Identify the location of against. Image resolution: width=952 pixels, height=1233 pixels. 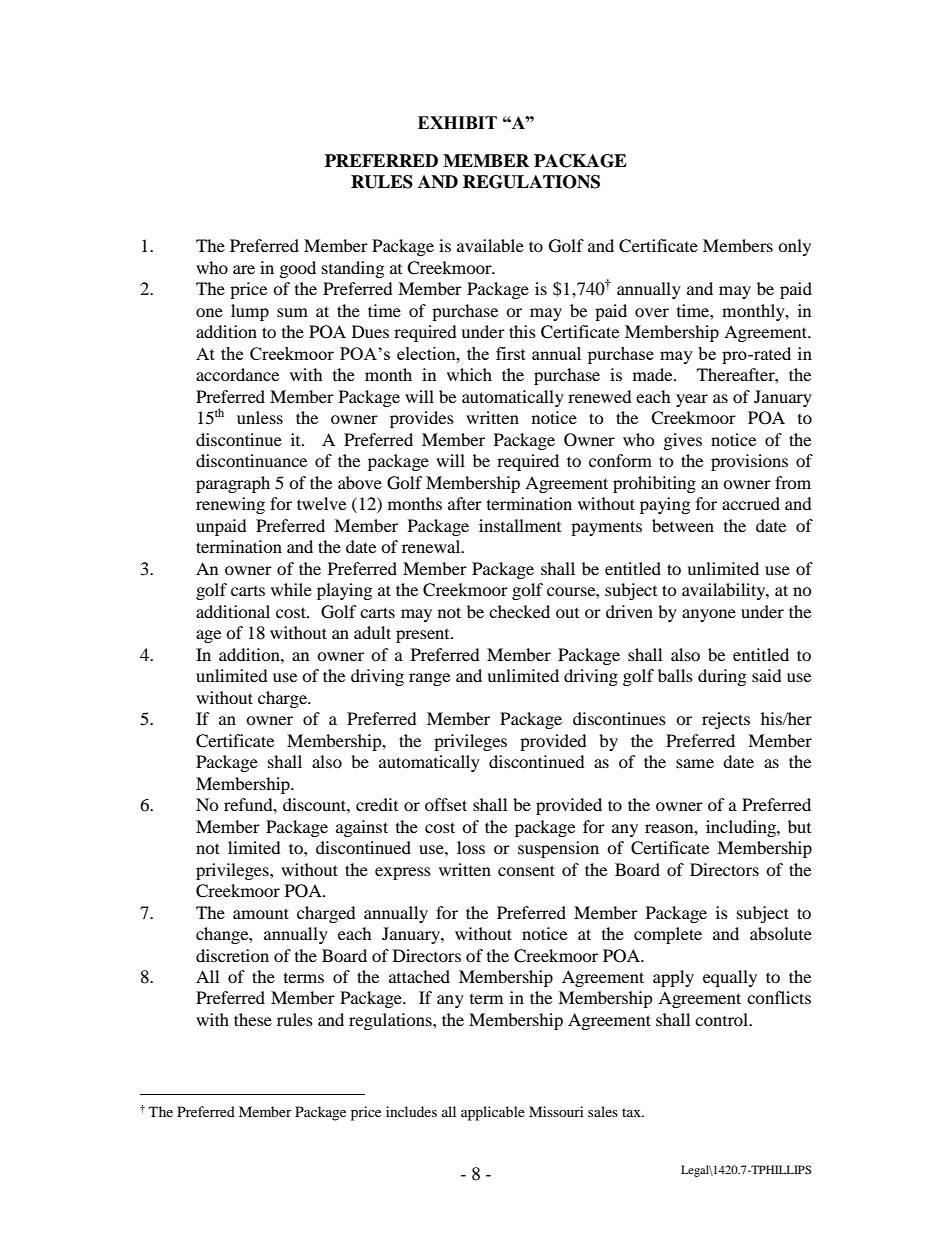
(362, 828).
